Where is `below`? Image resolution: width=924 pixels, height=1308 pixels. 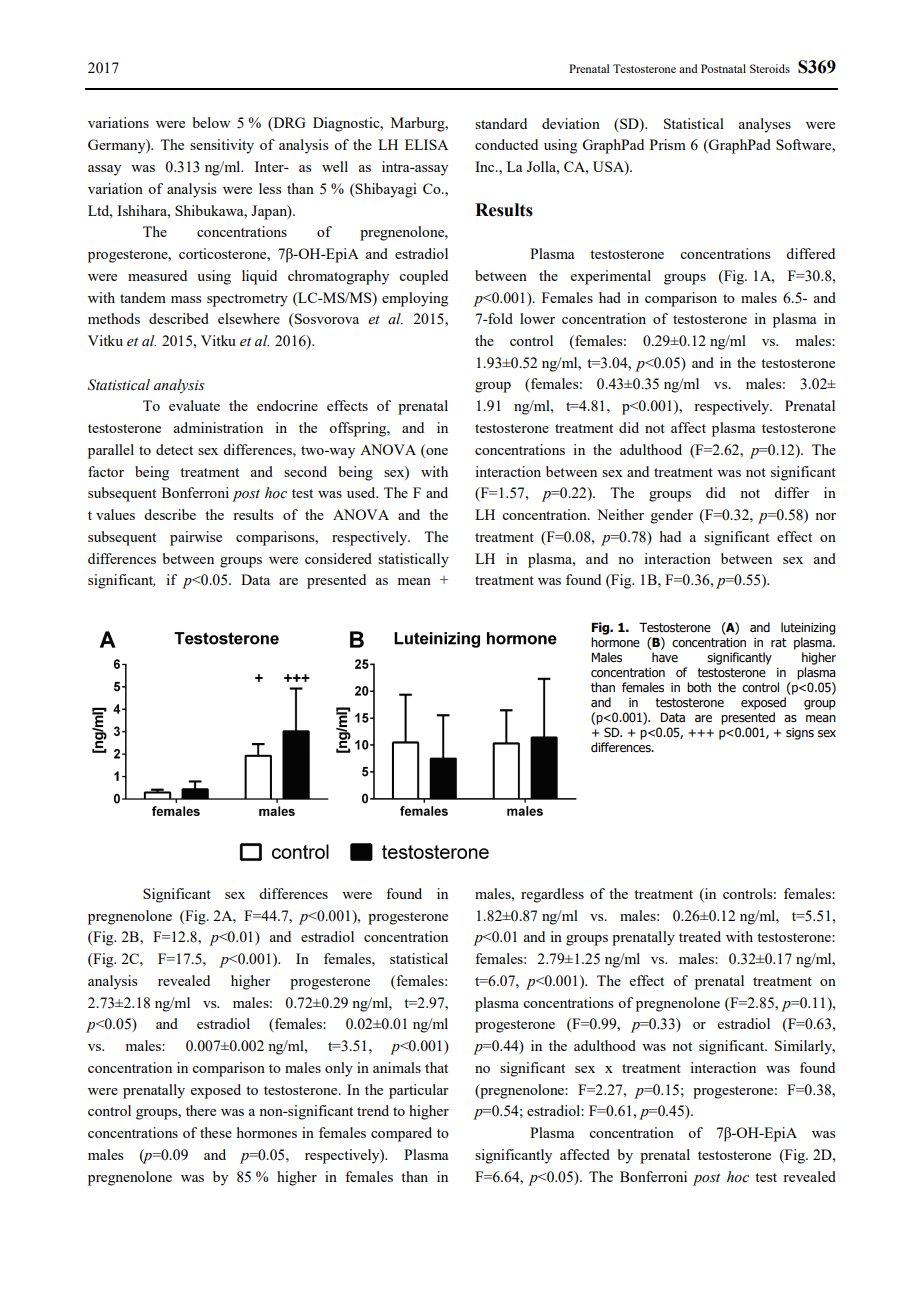 below is located at coordinates (211, 122).
